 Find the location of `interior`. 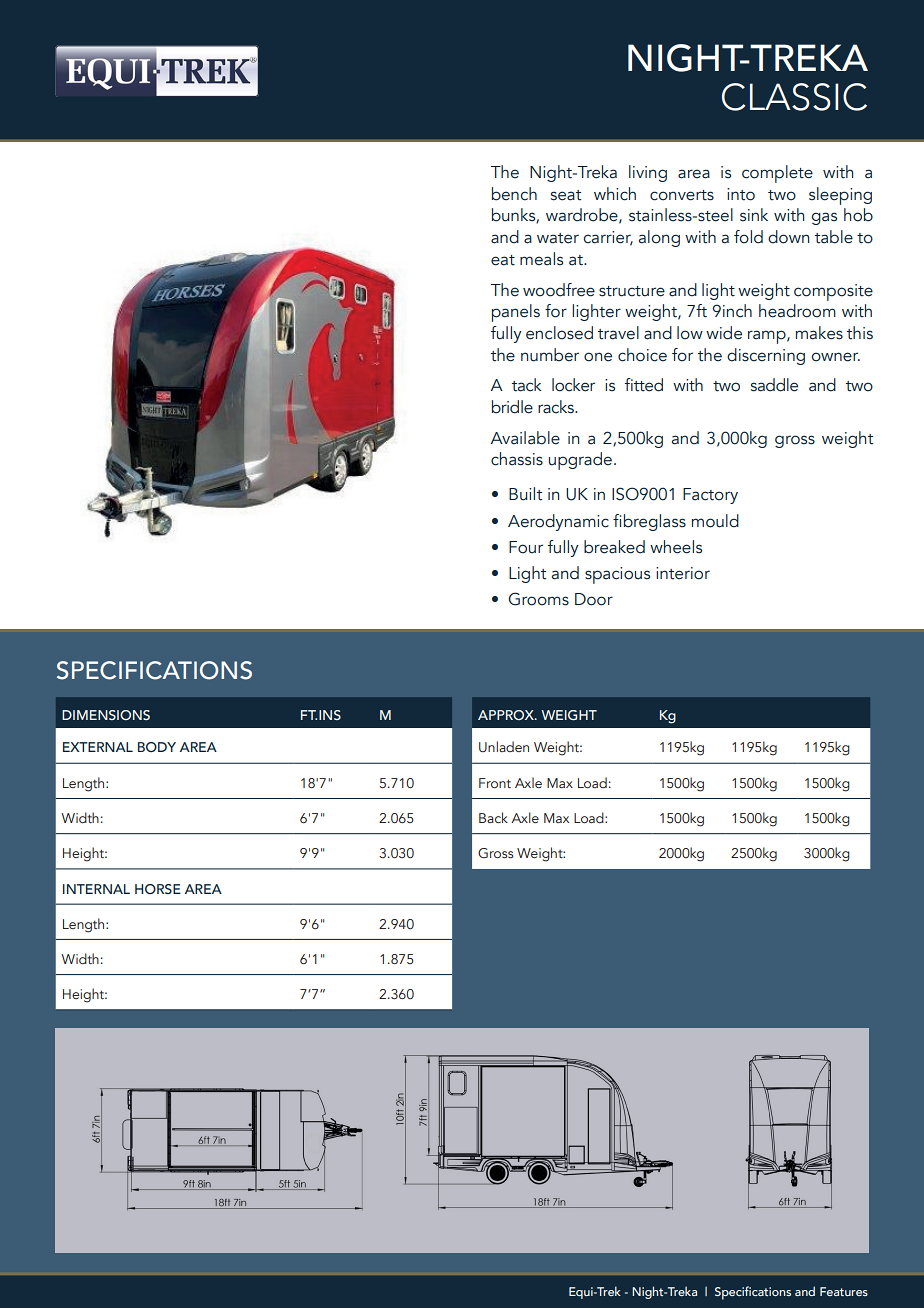

interior is located at coordinates (683, 573).
